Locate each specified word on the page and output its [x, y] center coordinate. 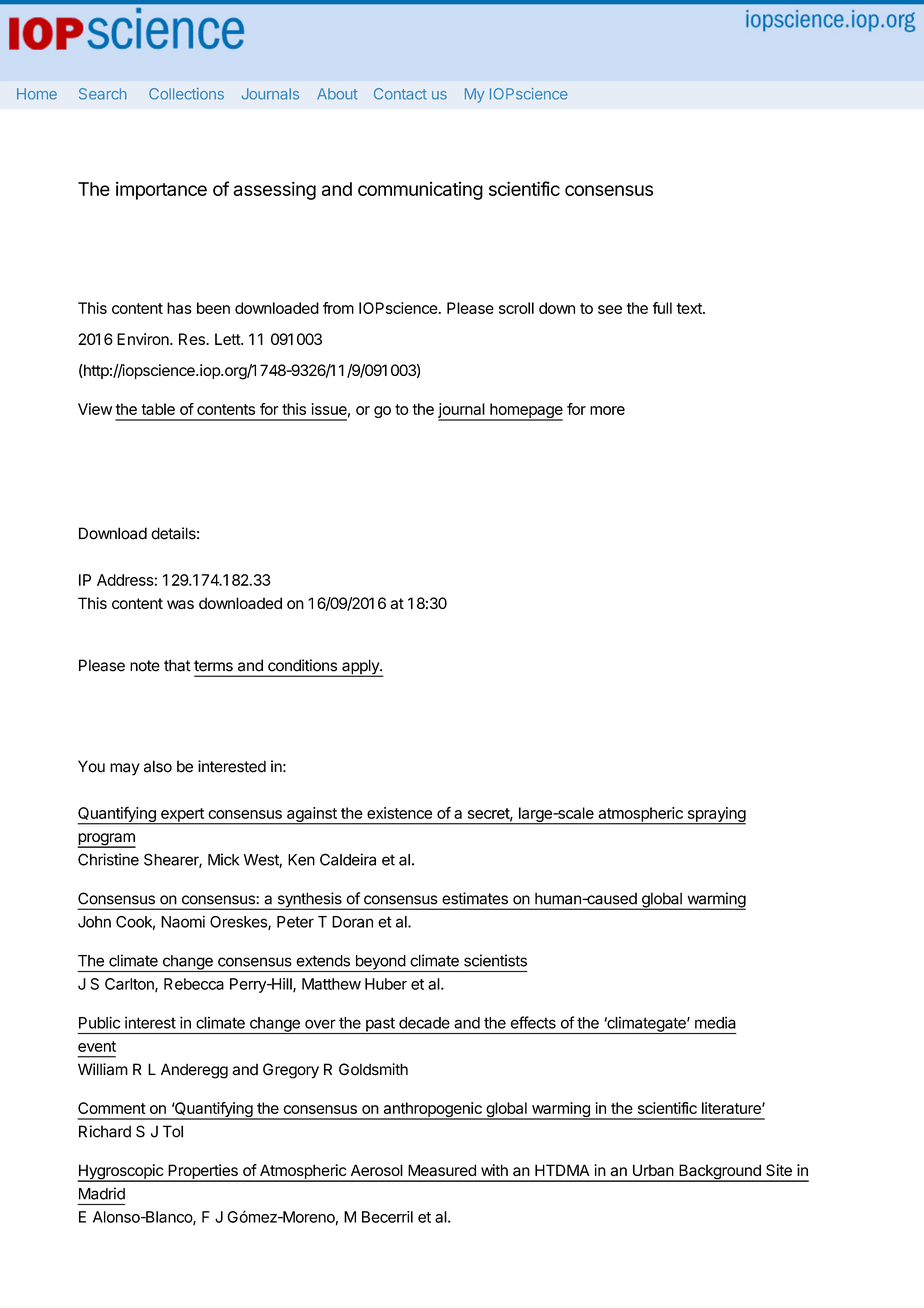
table [158, 409]
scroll [516, 308]
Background [720, 1173]
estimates [475, 898]
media [715, 1022]
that [177, 665]
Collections [186, 94]
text [690, 308]
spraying [715, 816]
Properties [203, 1173]
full [662, 308]
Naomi [183, 921]
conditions [302, 665]
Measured [442, 1170]
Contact [400, 94]
